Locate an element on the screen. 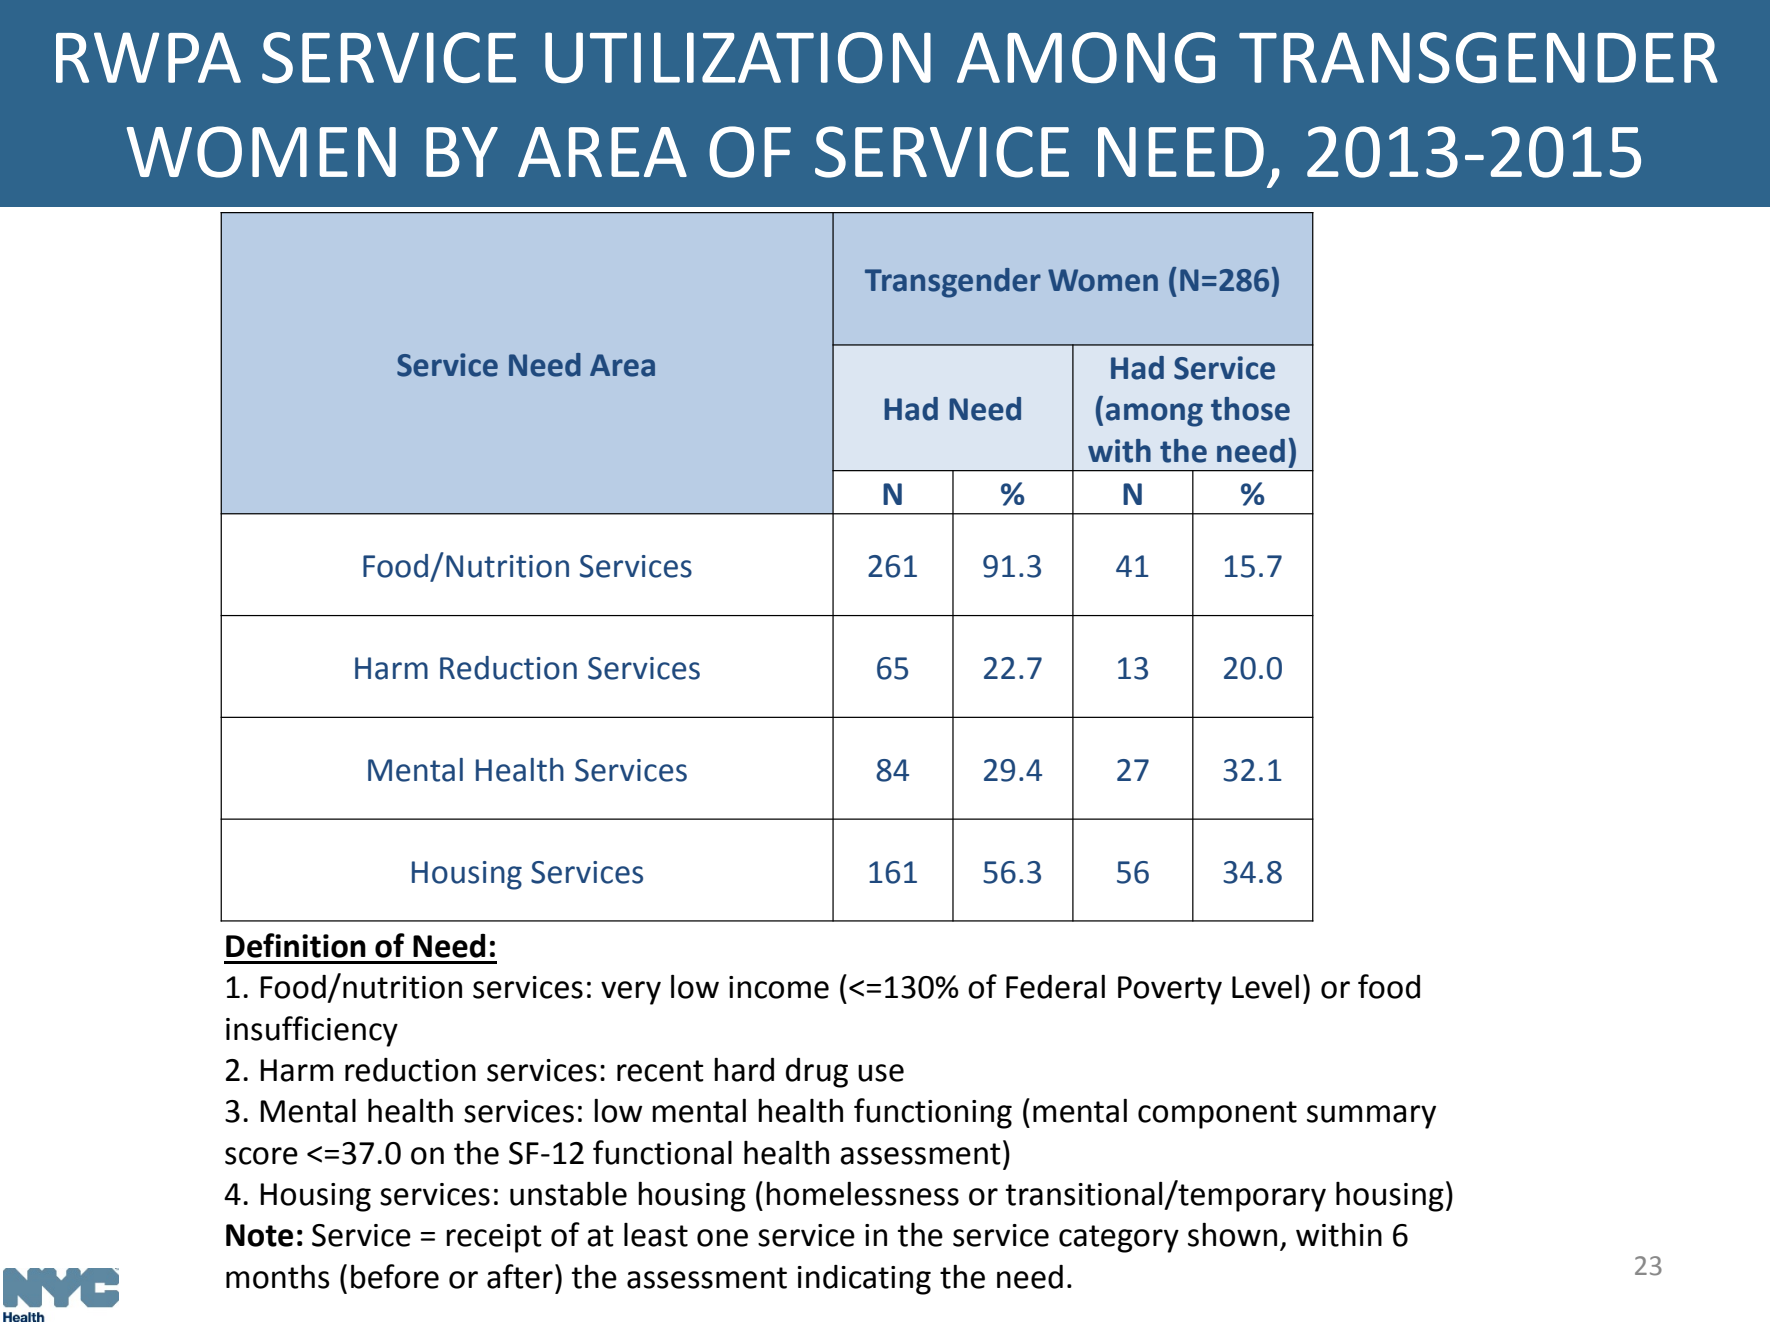 This screenshot has height=1327, width=1770. shown is located at coordinates (1232, 1235).
